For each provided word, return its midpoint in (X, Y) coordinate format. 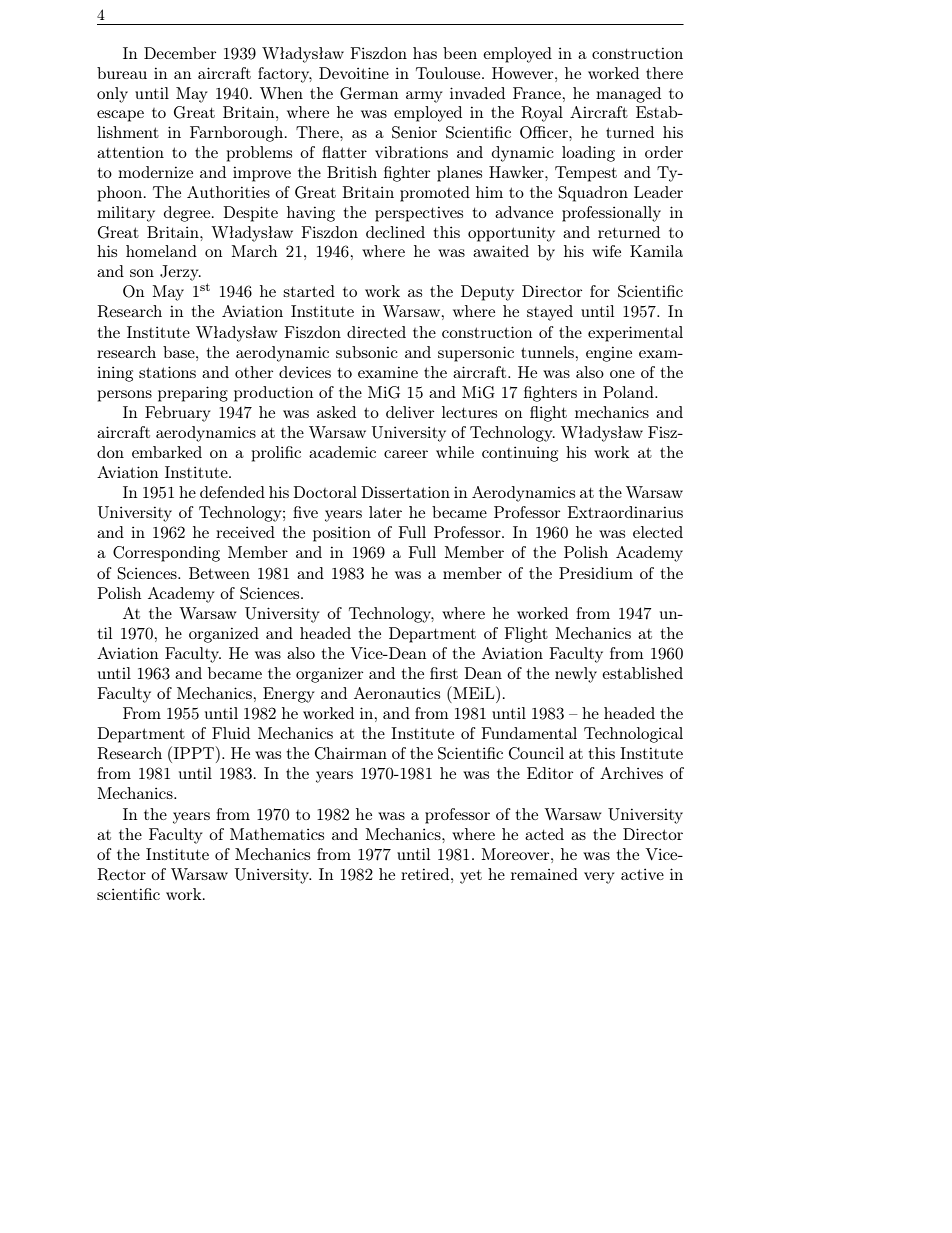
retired (426, 874)
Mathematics (277, 834)
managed (628, 95)
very (599, 878)
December (180, 53)
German (369, 93)
